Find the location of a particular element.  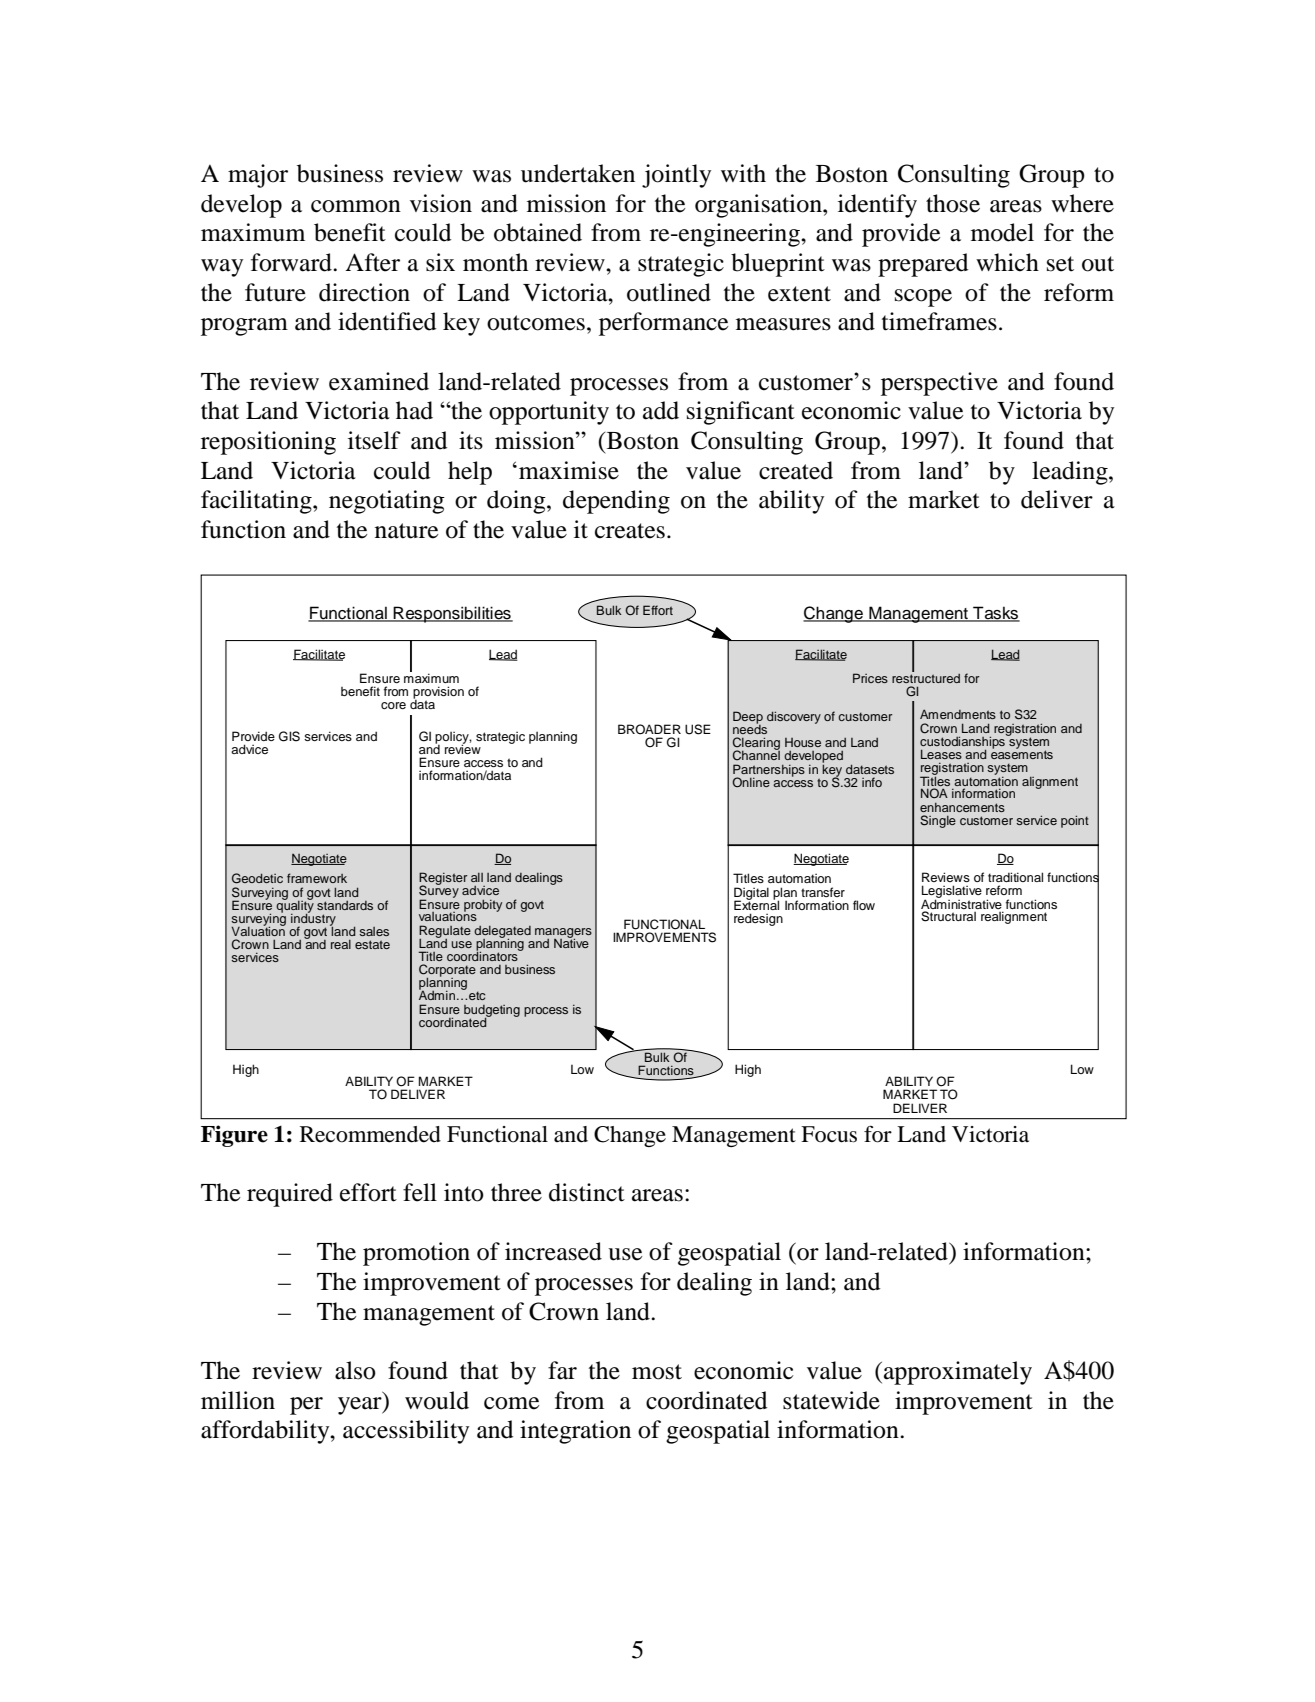

those is located at coordinates (953, 203).
